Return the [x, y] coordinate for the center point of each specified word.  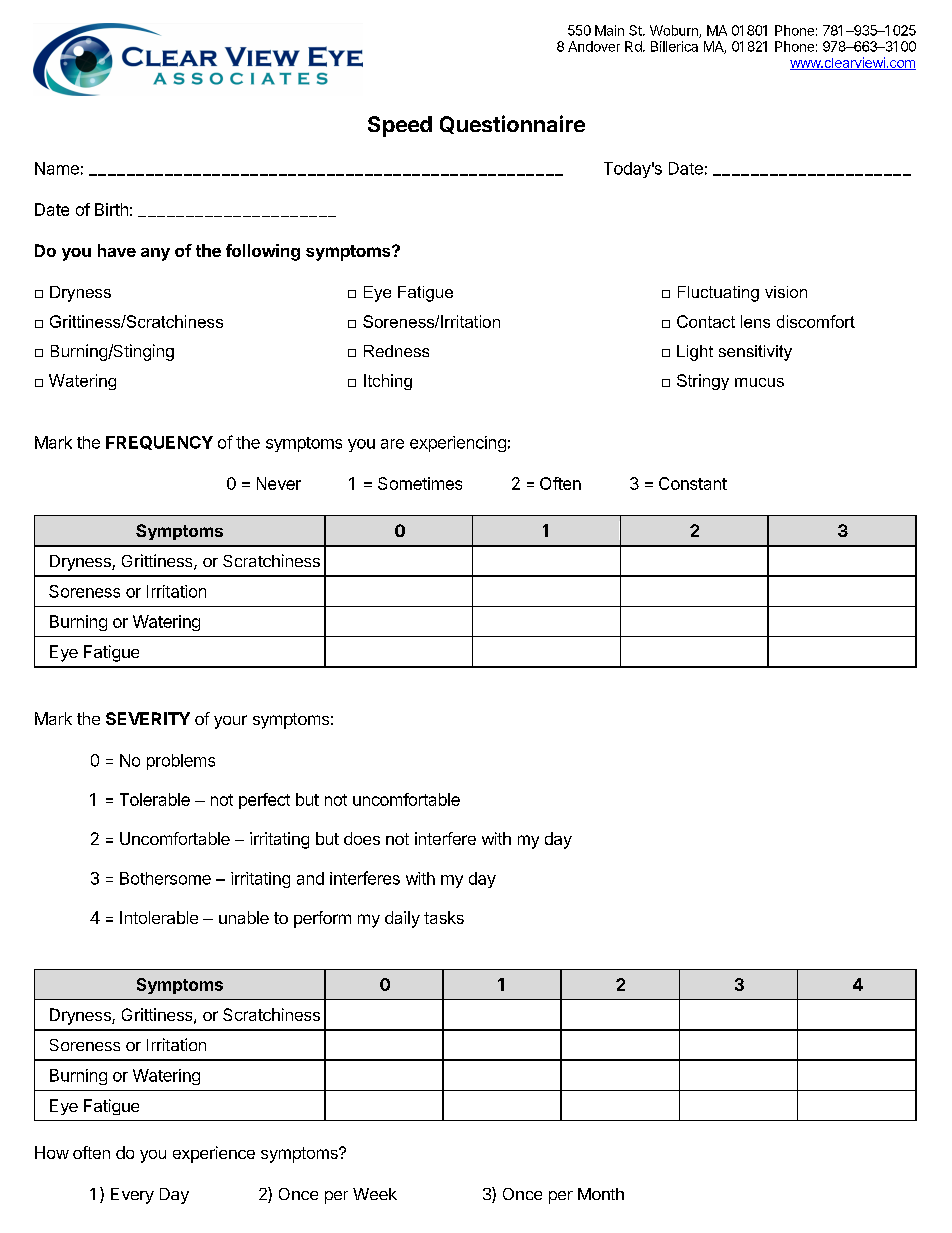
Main [609, 30]
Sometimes [420, 483]
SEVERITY [148, 718]
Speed [400, 126]
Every [132, 1196]
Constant [693, 483]
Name [57, 168]
